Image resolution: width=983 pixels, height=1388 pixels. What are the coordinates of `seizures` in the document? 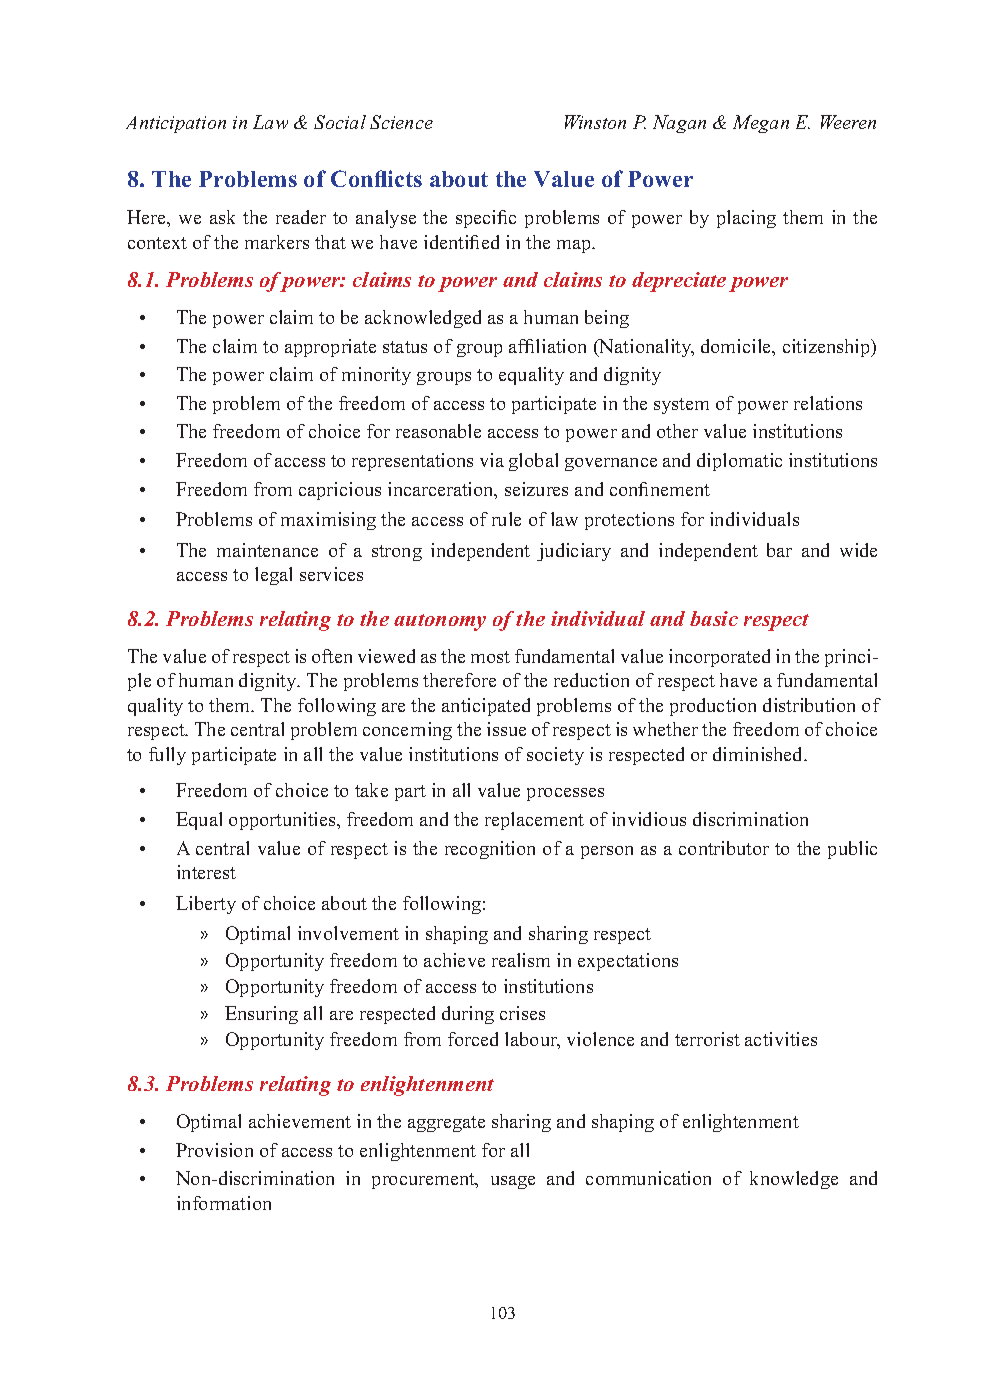 It's located at (536, 489).
